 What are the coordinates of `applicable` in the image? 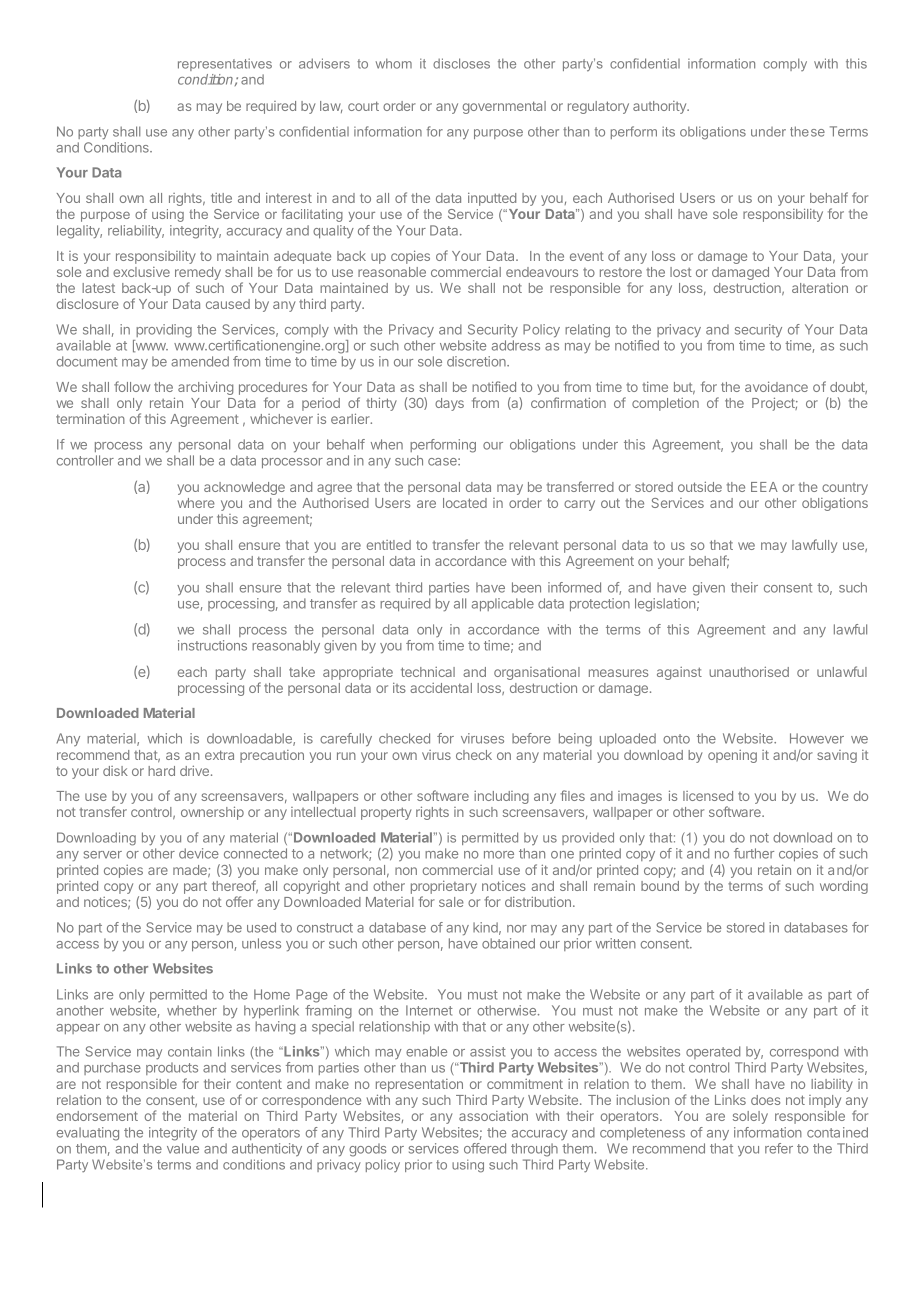 It's located at (503, 604).
